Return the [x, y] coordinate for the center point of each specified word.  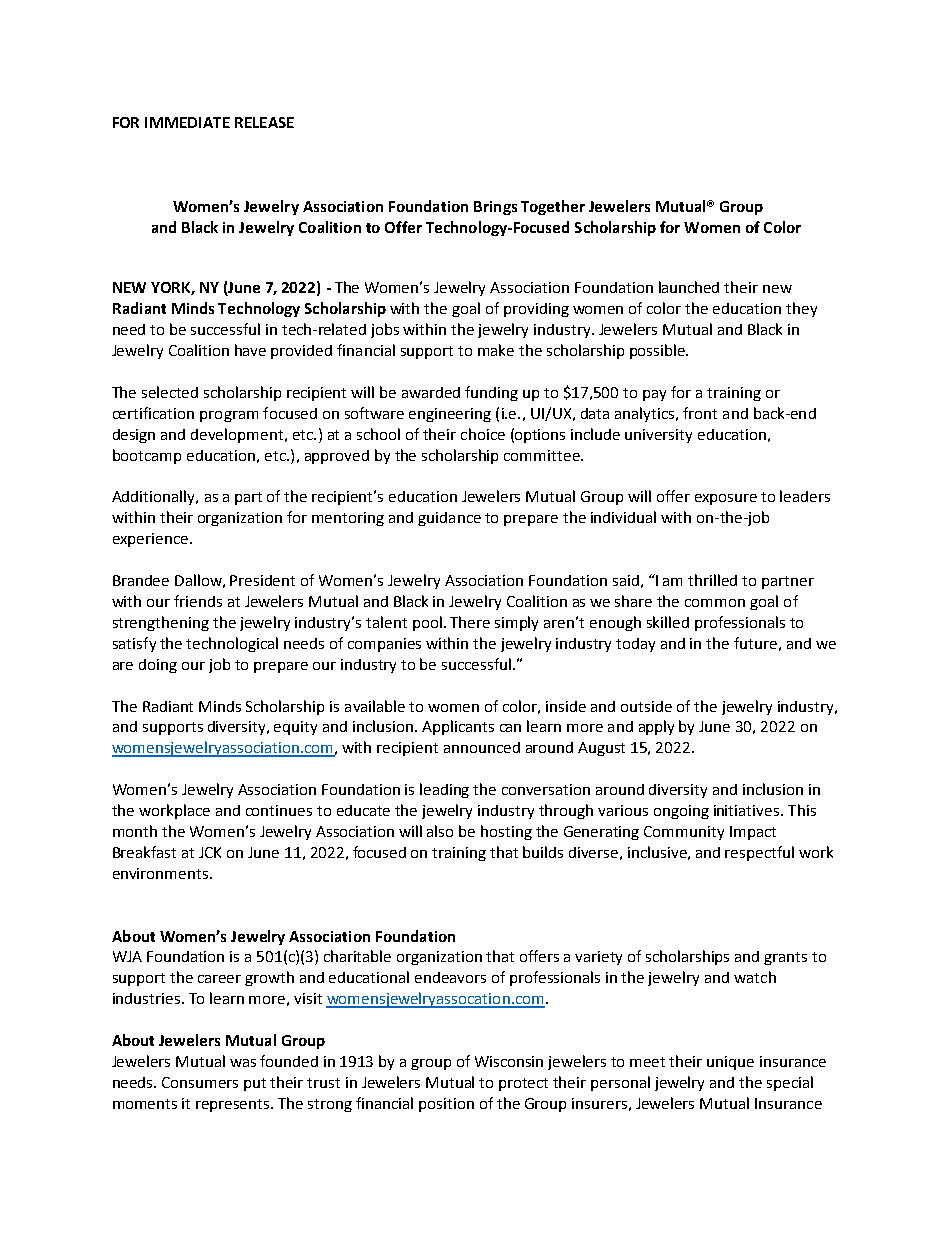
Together [553, 207]
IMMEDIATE [187, 122]
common [715, 603]
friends [198, 601]
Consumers [200, 1082]
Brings [495, 208]
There [470, 622]
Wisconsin [509, 1061]
